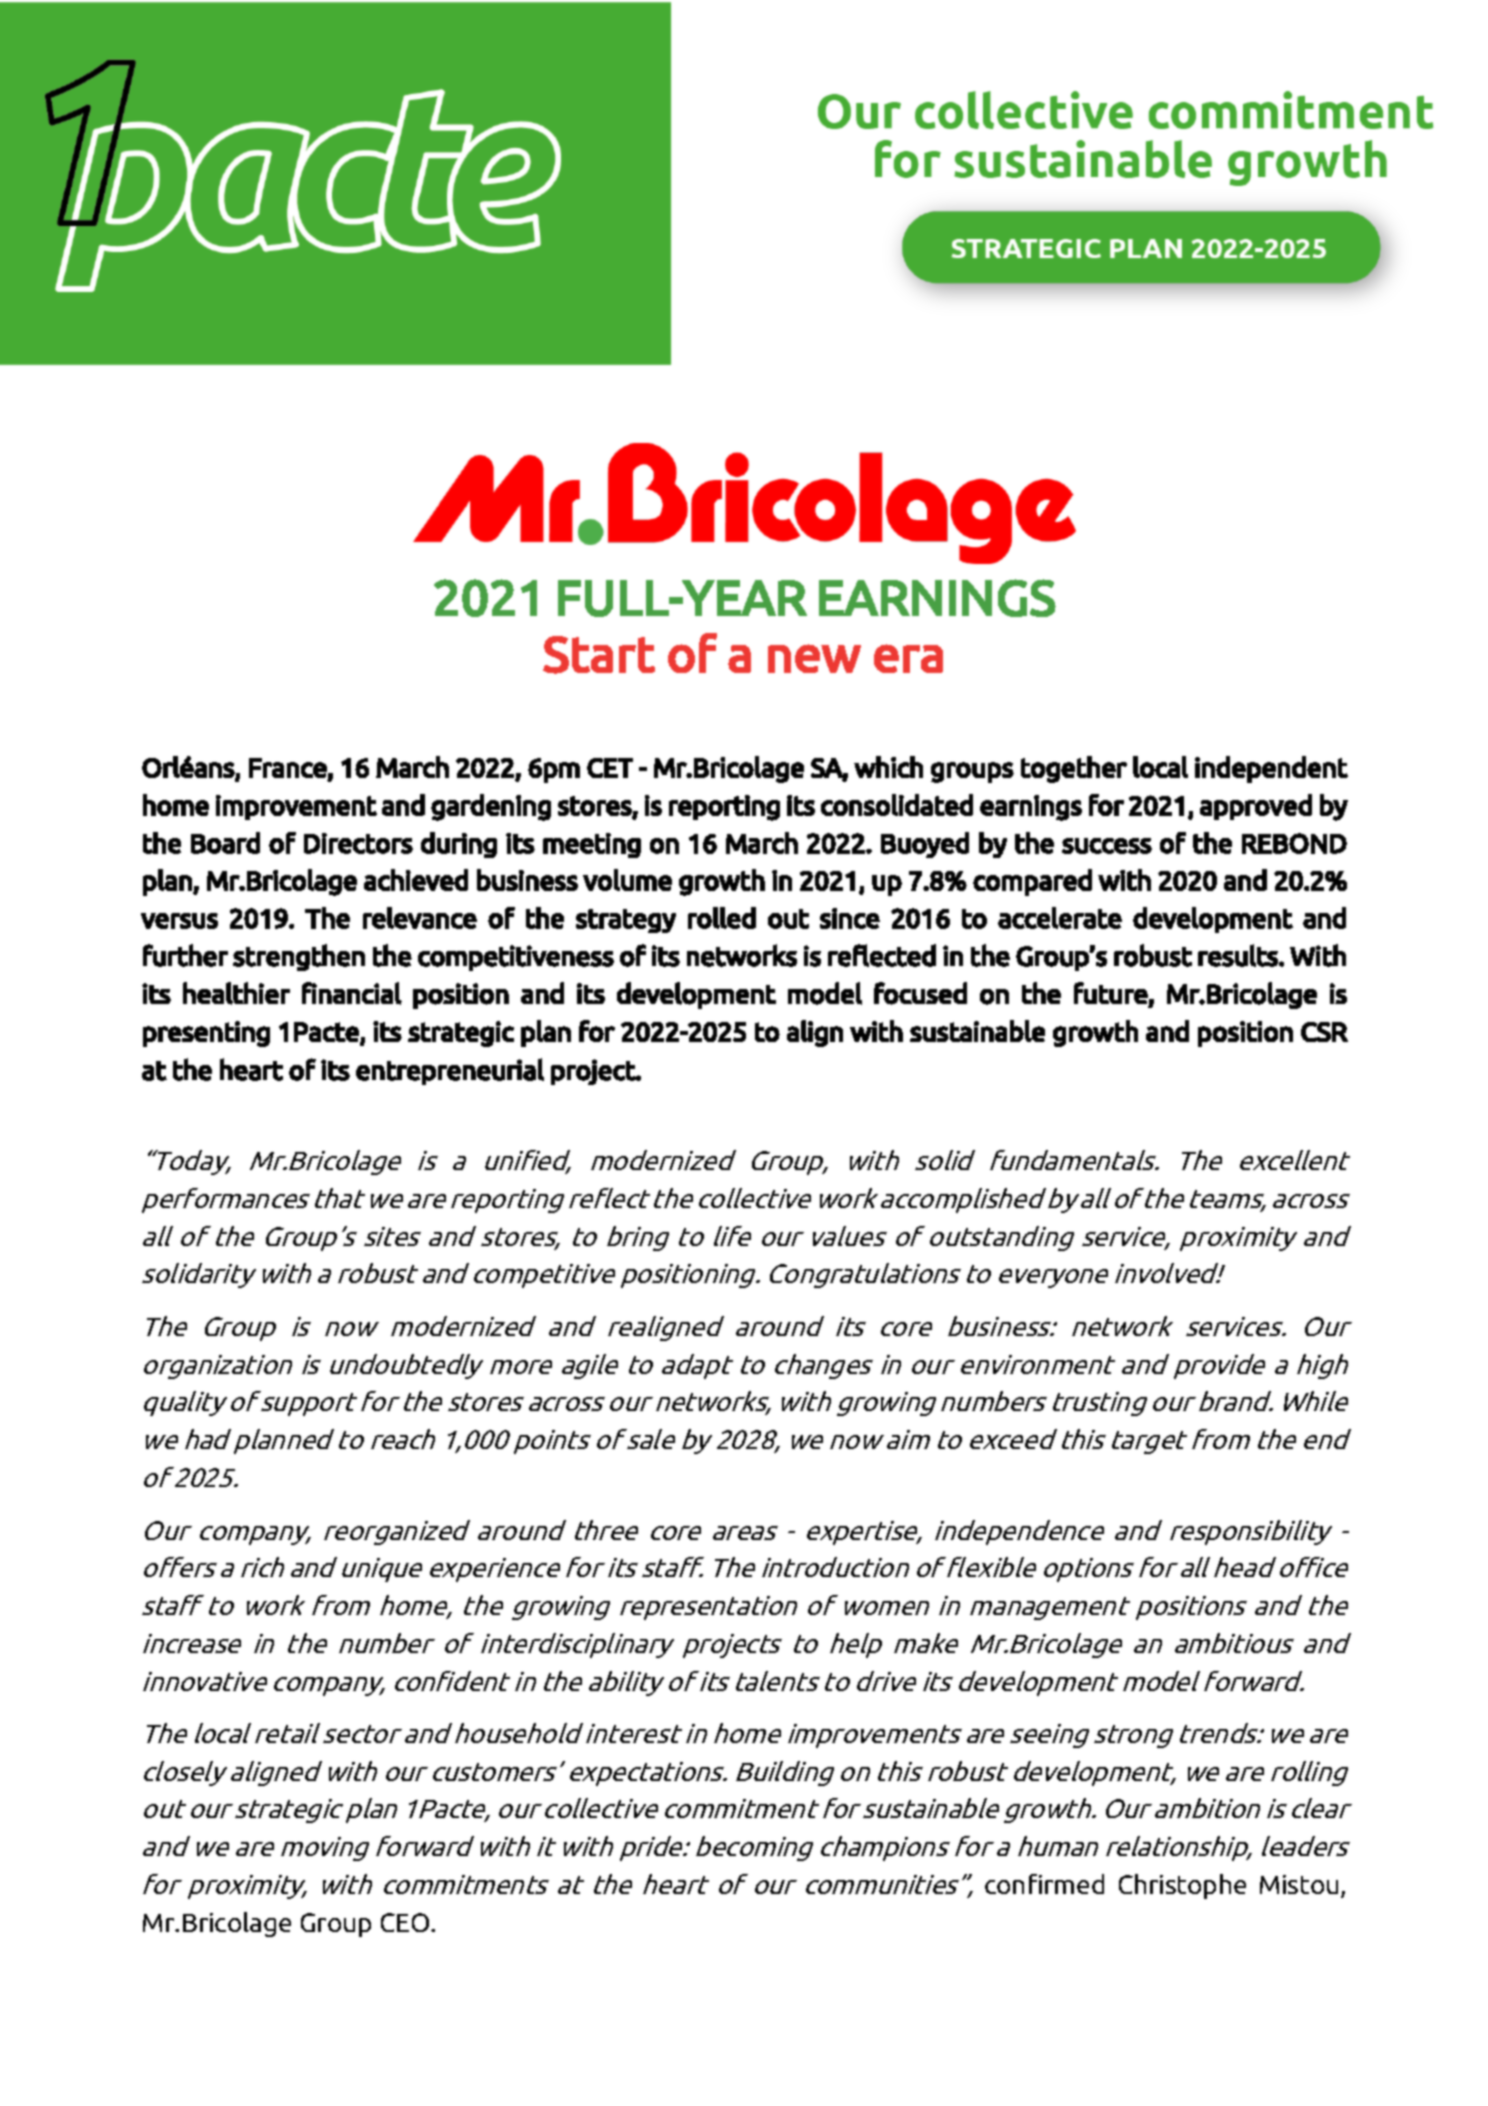 The width and height of the document is (1488, 2106). What do you see at coordinates (236, 993) in the document?
I see `healthier` at bounding box center [236, 993].
